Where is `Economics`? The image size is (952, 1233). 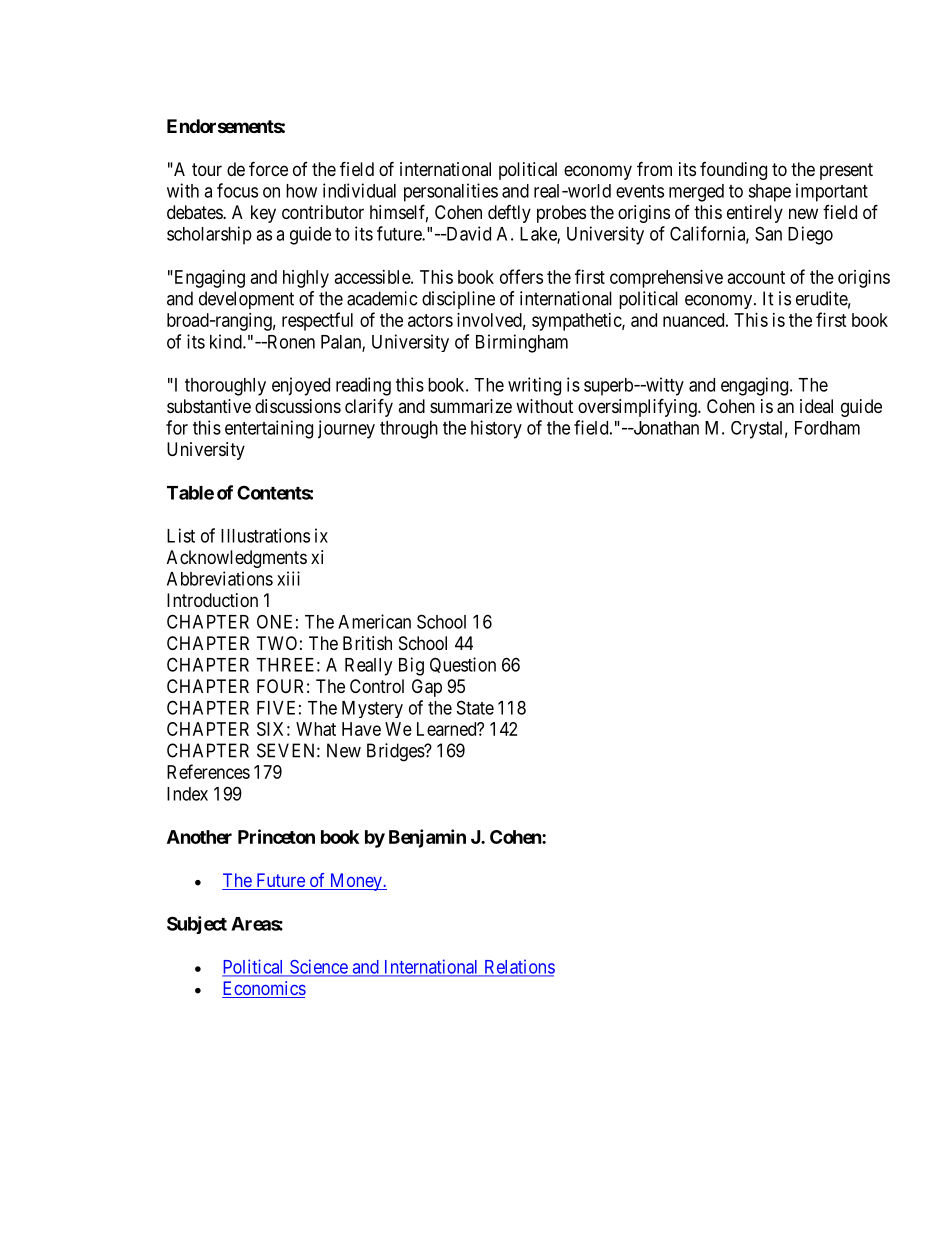
Economics is located at coordinates (264, 989).
